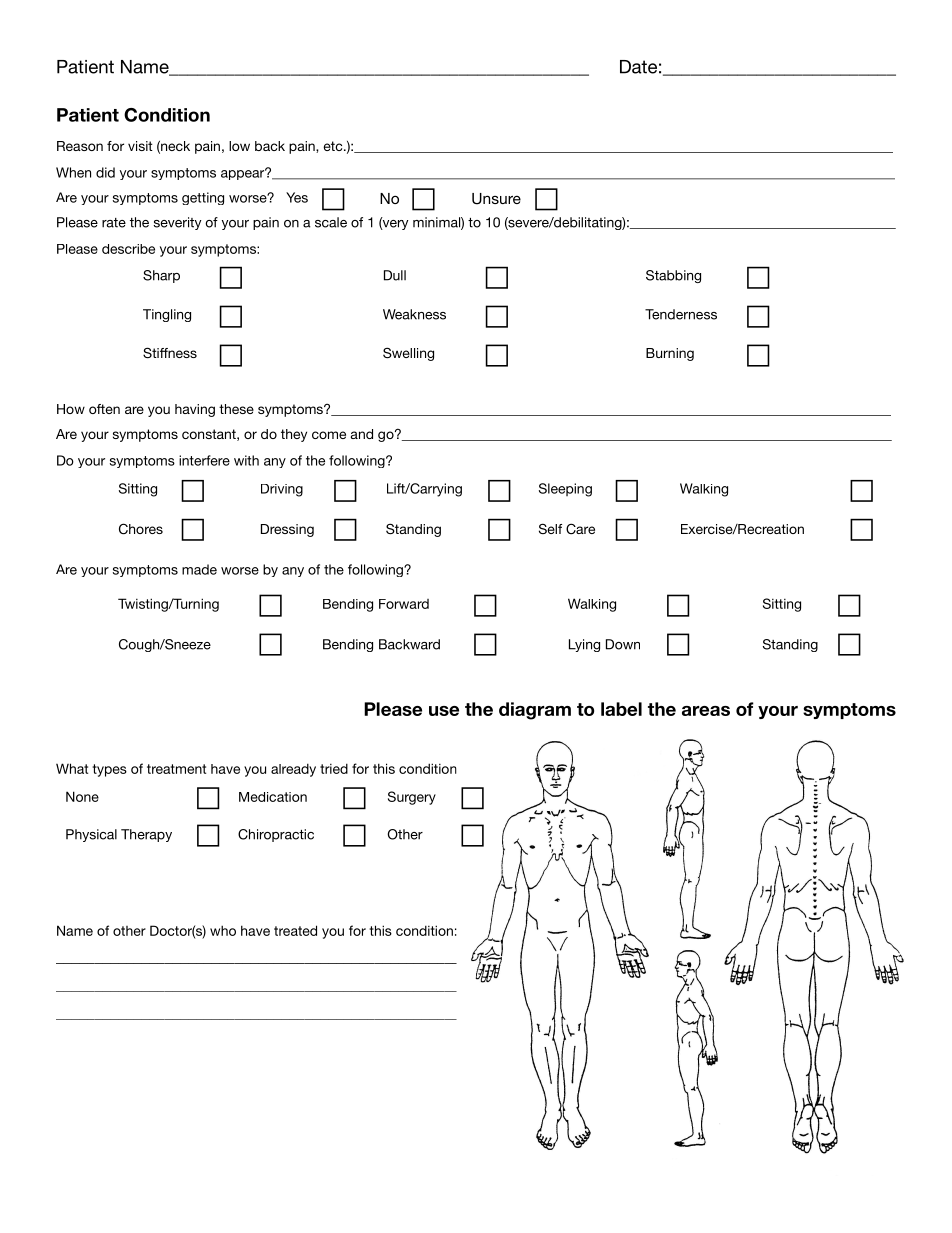  I want to click on Swelling, so click(408, 354).
